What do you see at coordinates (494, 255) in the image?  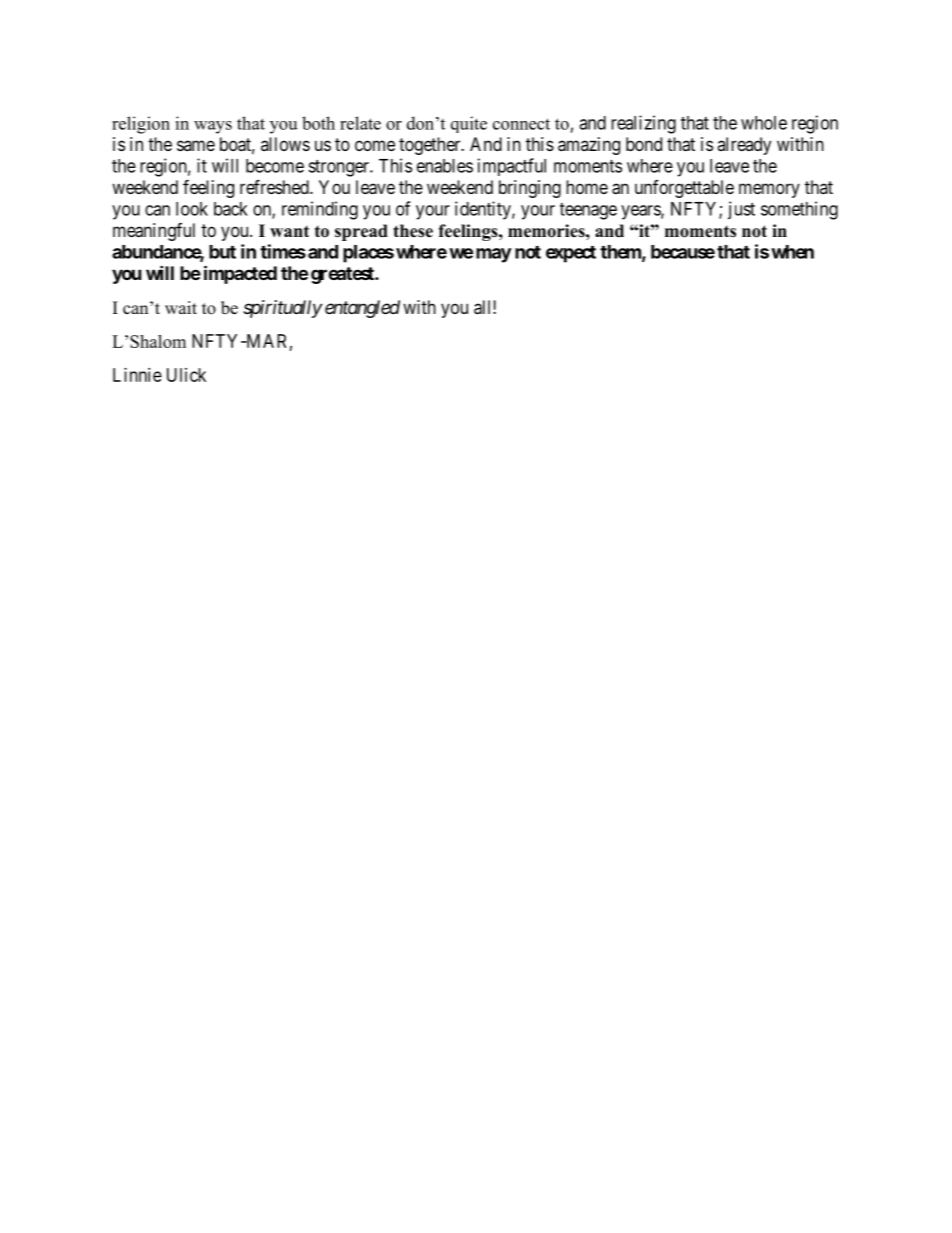 I see `may` at bounding box center [494, 255].
